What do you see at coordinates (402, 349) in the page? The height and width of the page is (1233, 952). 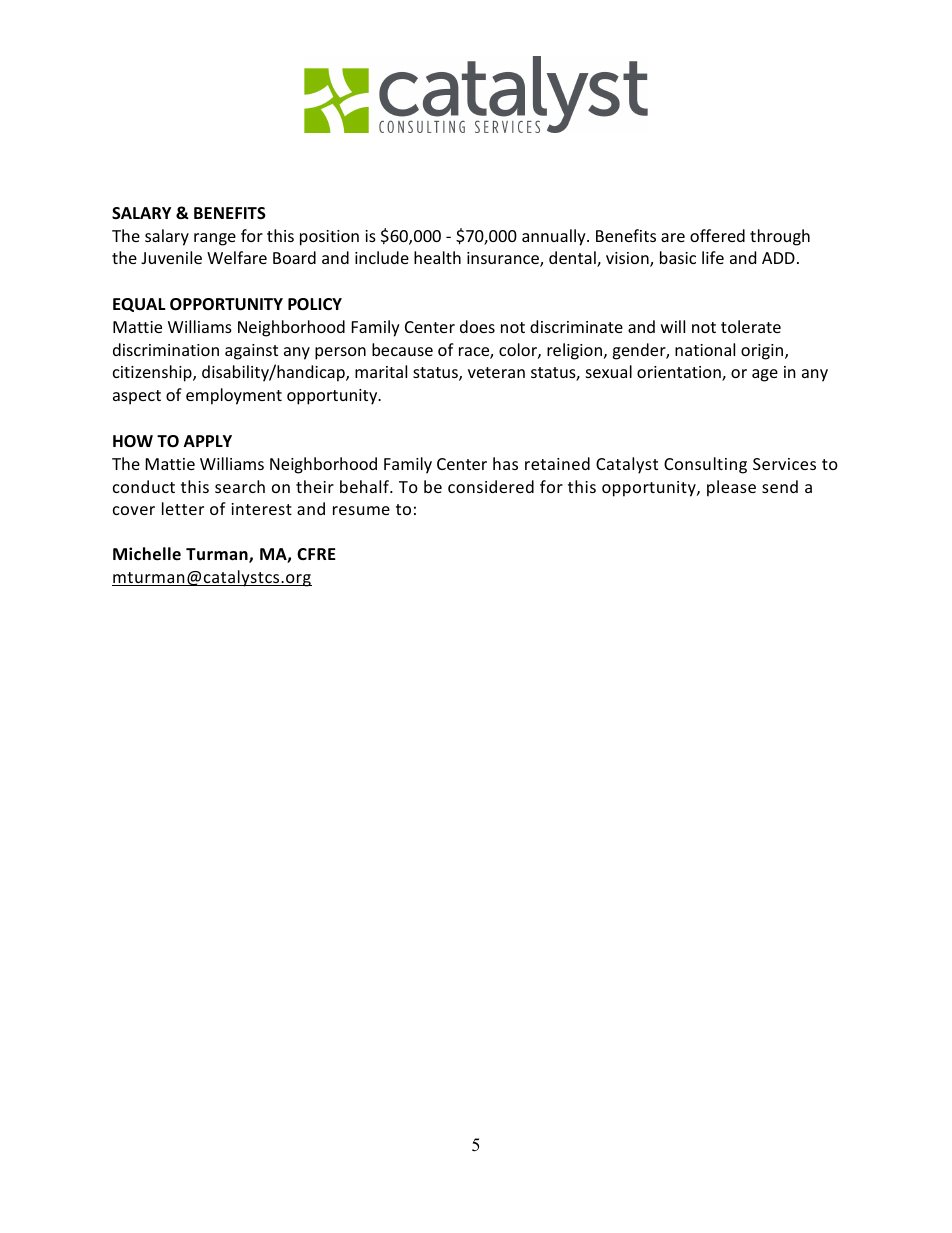 I see `because` at bounding box center [402, 349].
